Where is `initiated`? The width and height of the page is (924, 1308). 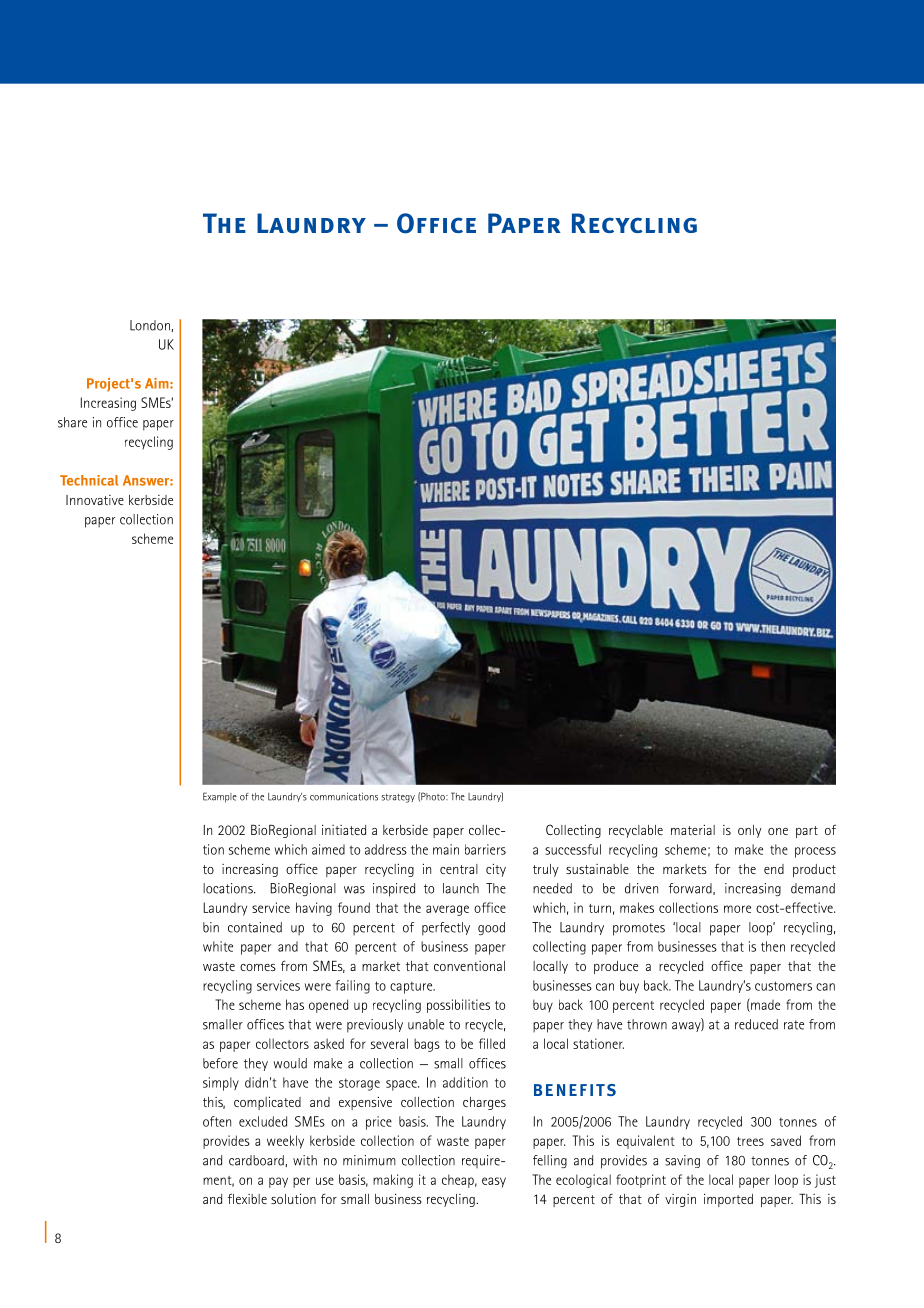 initiated is located at coordinates (344, 830).
